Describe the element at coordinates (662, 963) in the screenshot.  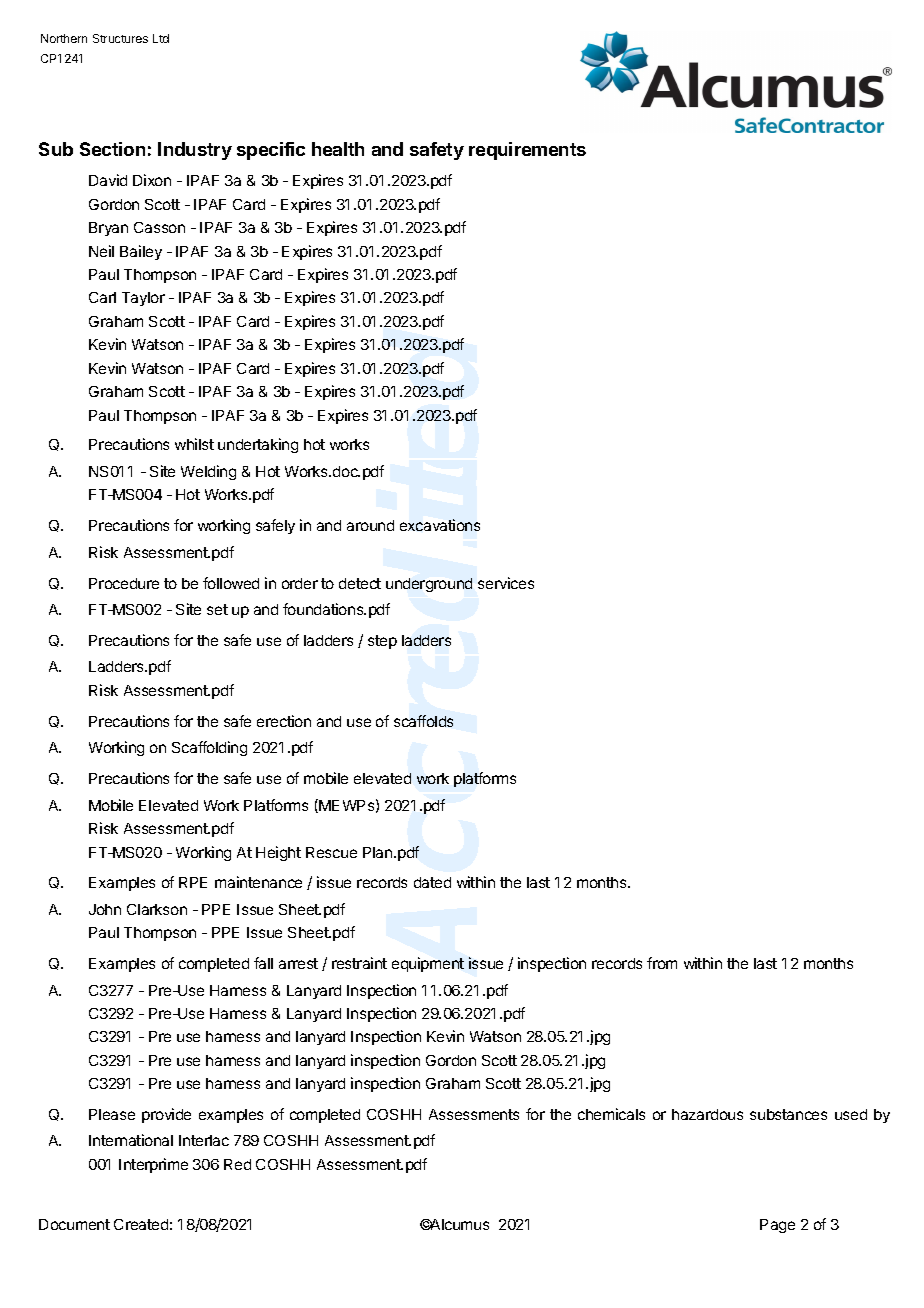
I see `from` at that location.
